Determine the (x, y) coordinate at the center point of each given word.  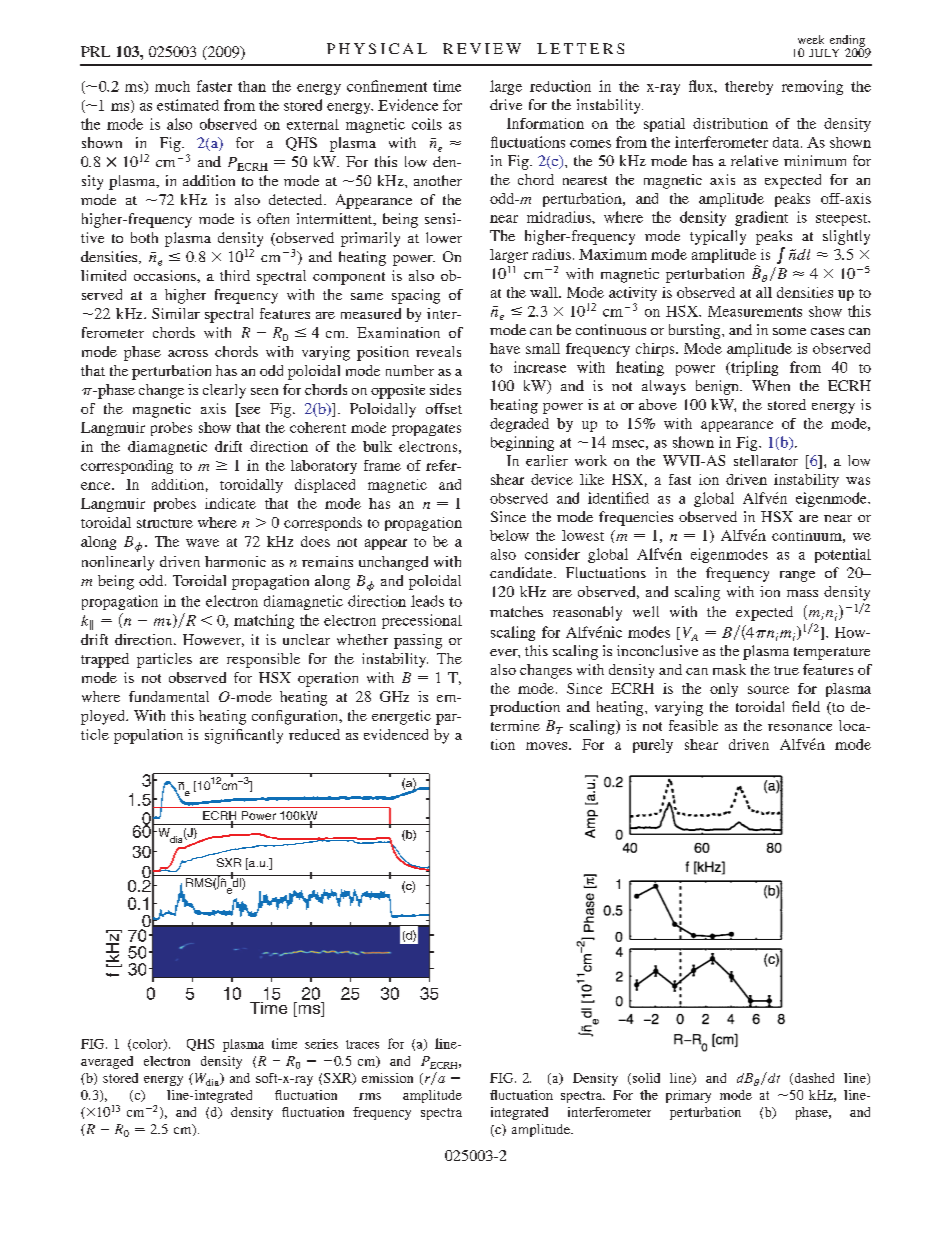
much (172, 86)
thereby (749, 88)
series (321, 1044)
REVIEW (482, 48)
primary (688, 1096)
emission (387, 1078)
